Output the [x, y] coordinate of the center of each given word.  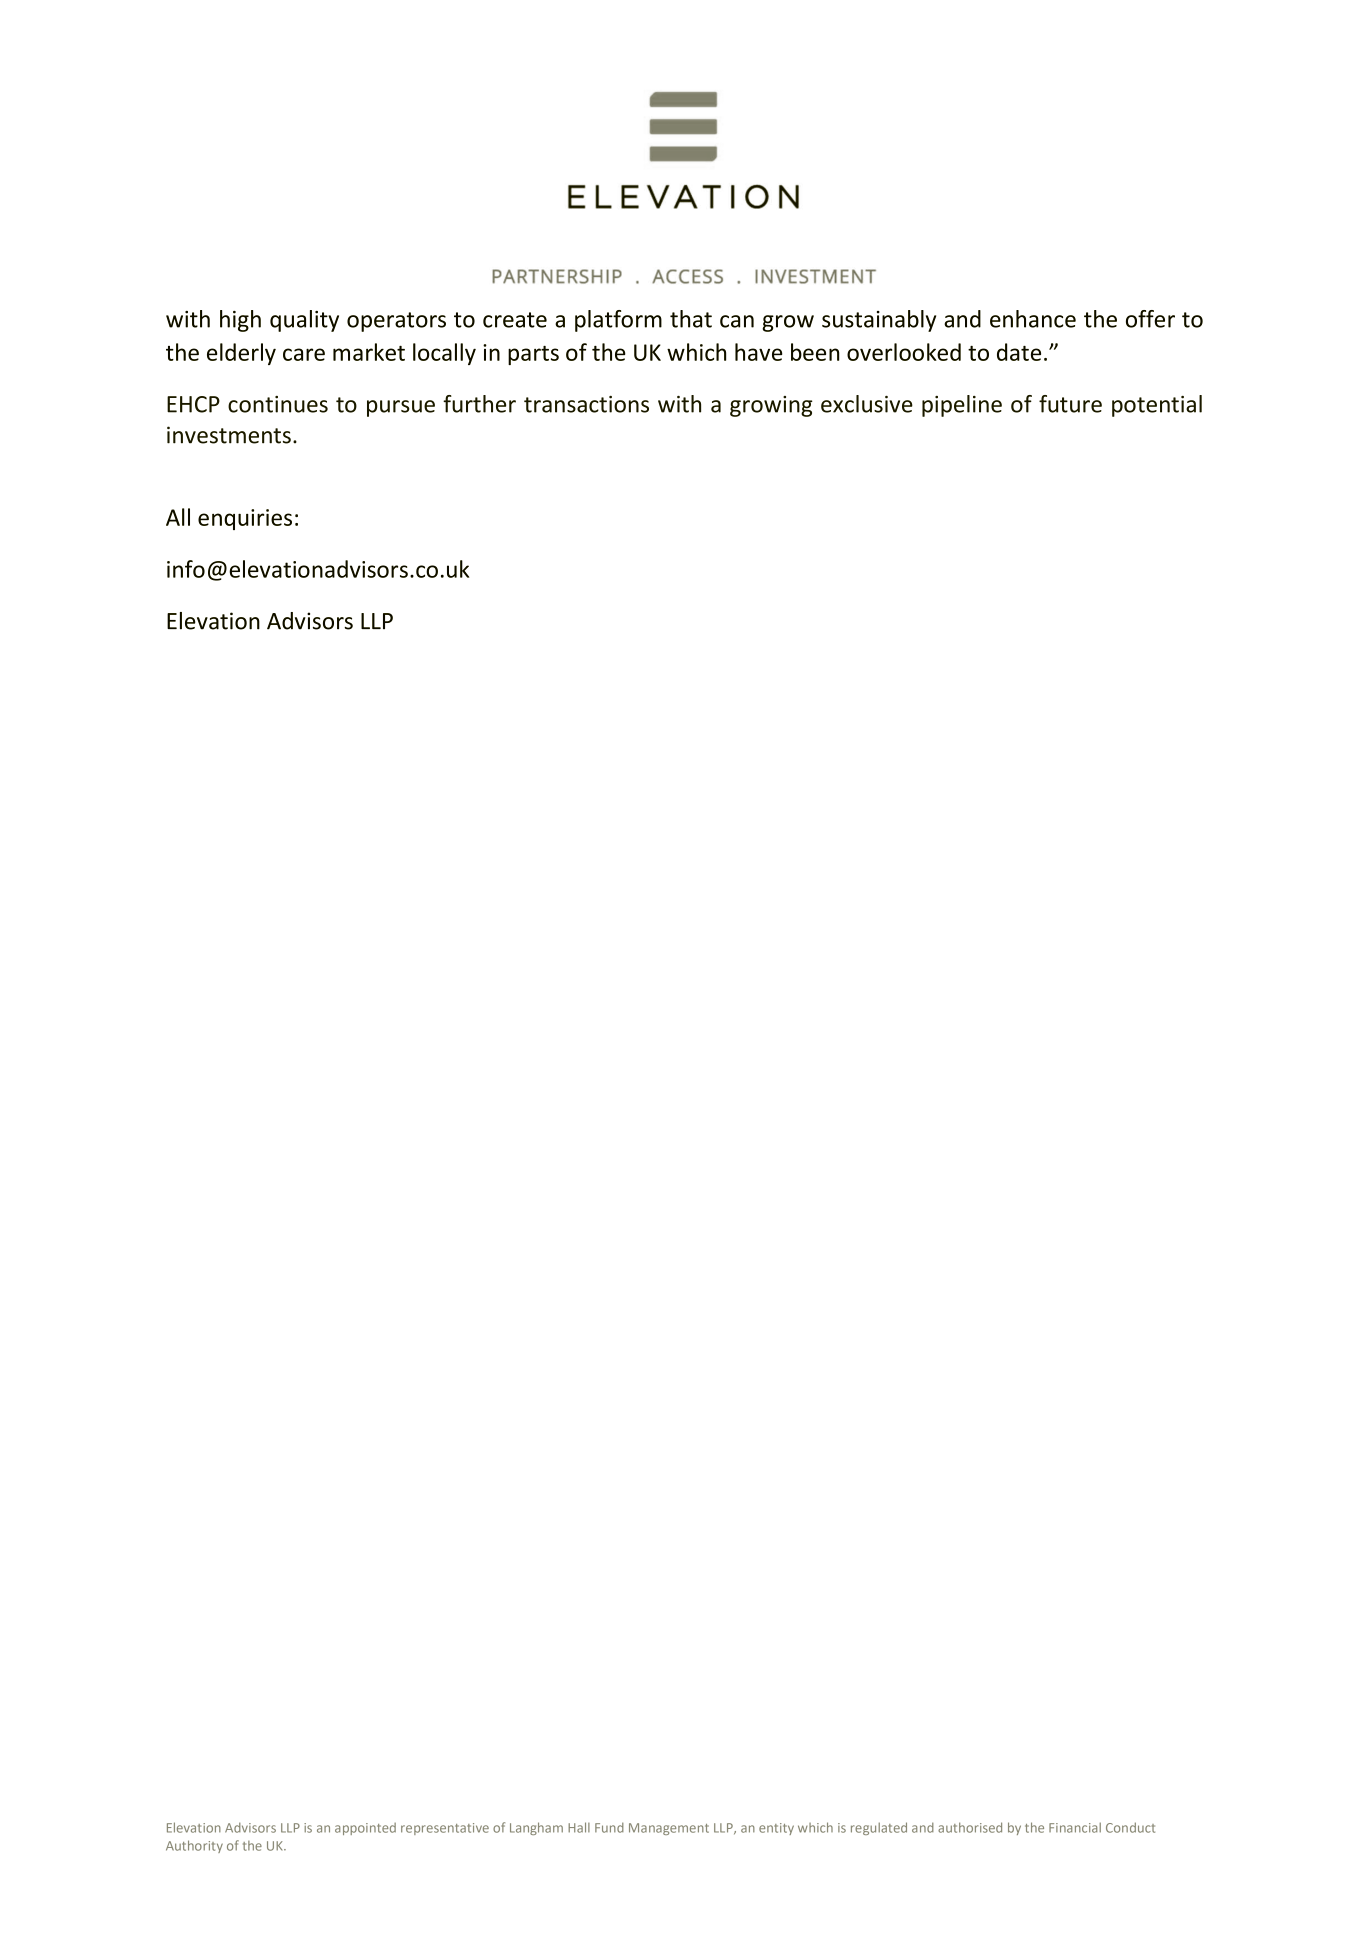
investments [229, 435]
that [691, 319]
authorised [970, 1827]
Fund [609, 1827]
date [1019, 352]
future [1070, 404]
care [304, 354]
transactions [586, 404]
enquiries [245, 519]
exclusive [867, 404]
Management [669, 1829]
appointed [365, 1829]
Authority [194, 1846]
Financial [1075, 1827]
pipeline [962, 406]
